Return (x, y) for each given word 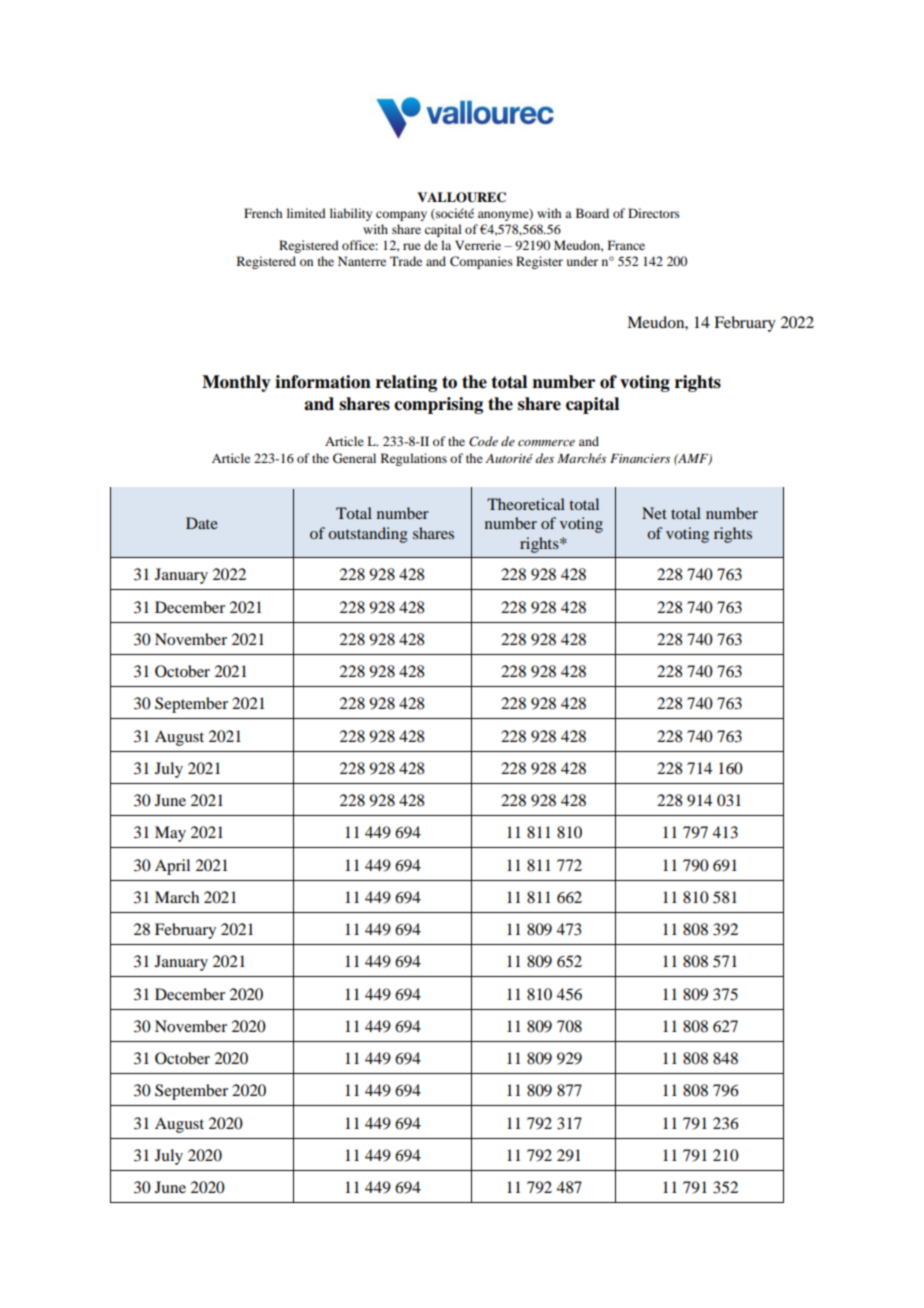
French (263, 213)
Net (654, 513)
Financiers (640, 458)
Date (202, 523)
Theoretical (526, 504)
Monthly (236, 383)
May (170, 834)
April (172, 867)
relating (406, 383)
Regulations (414, 459)
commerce (546, 443)
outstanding (368, 535)
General (354, 458)
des (544, 458)
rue (412, 246)
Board (592, 213)
